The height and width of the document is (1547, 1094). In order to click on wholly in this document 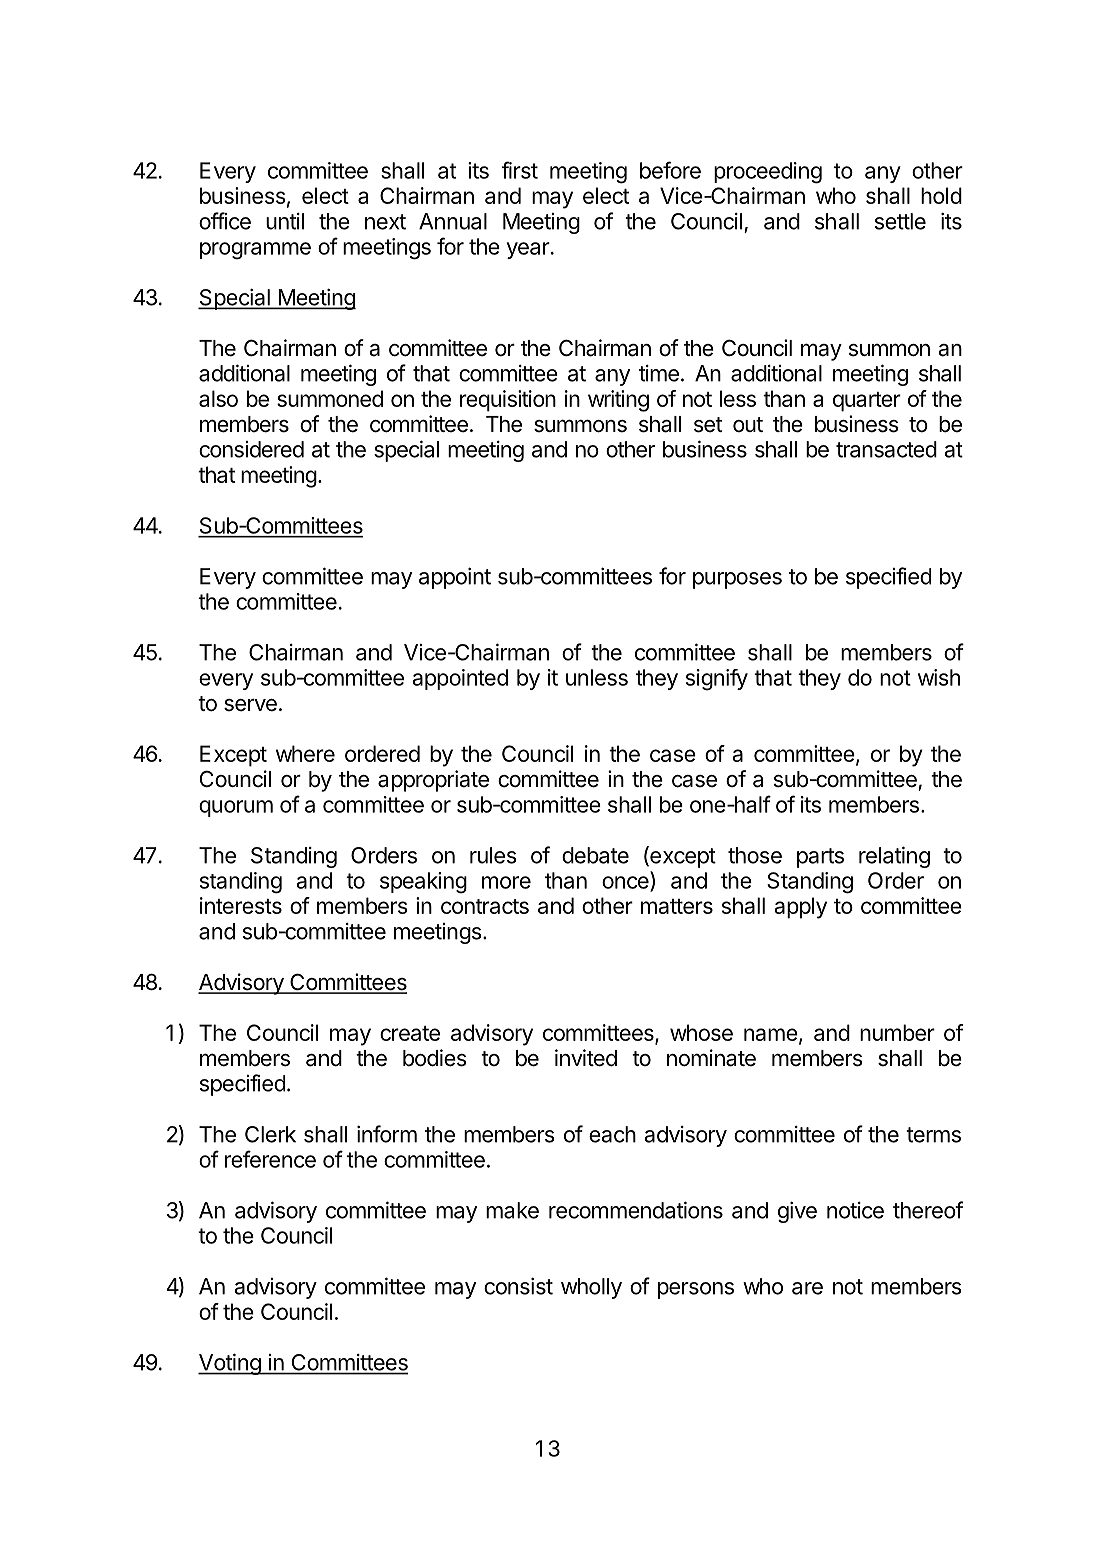, I will do `click(591, 1288)`.
